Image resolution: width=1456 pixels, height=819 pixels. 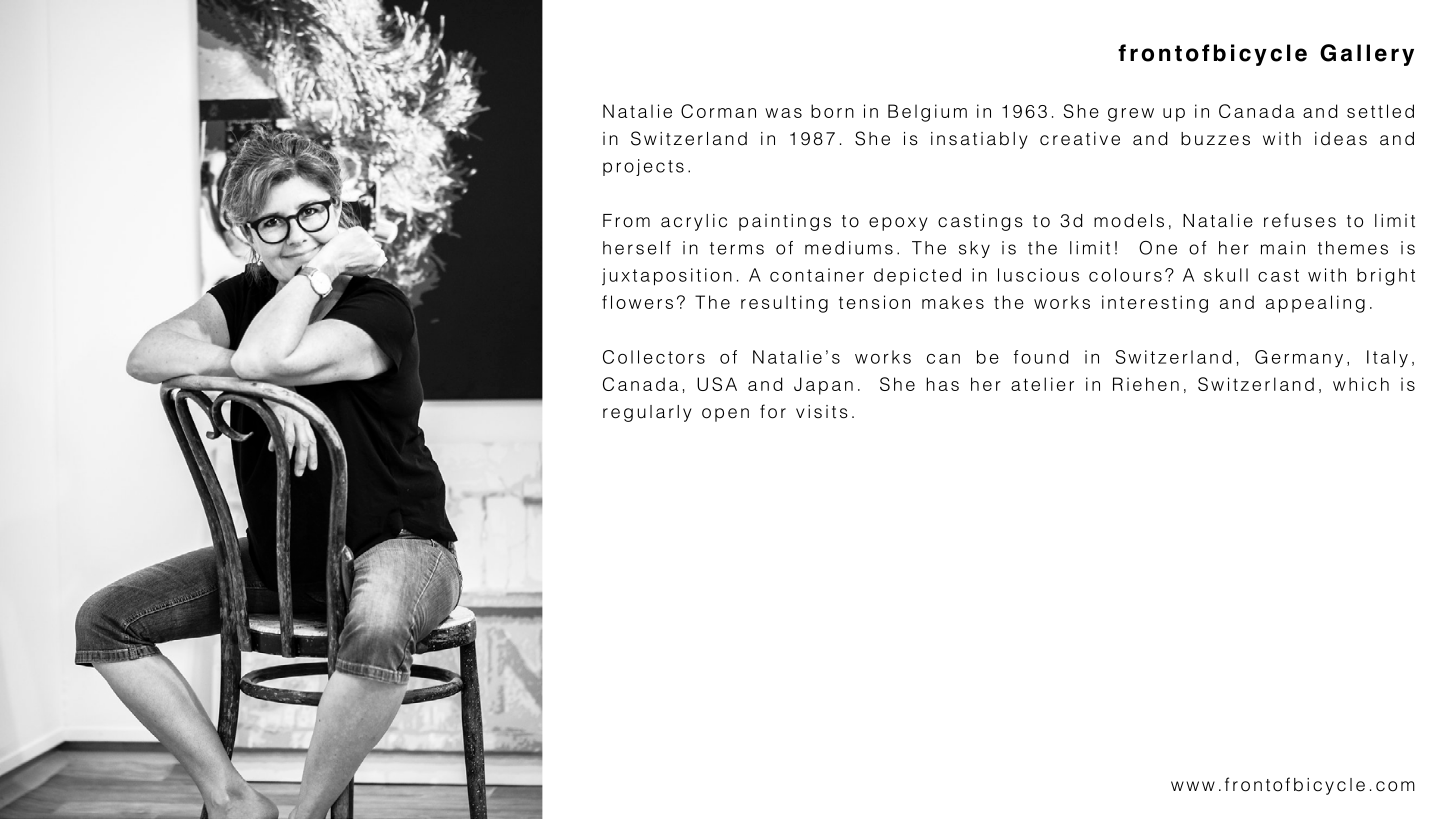 What do you see at coordinates (1283, 248) in the screenshot?
I see `main` at bounding box center [1283, 248].
